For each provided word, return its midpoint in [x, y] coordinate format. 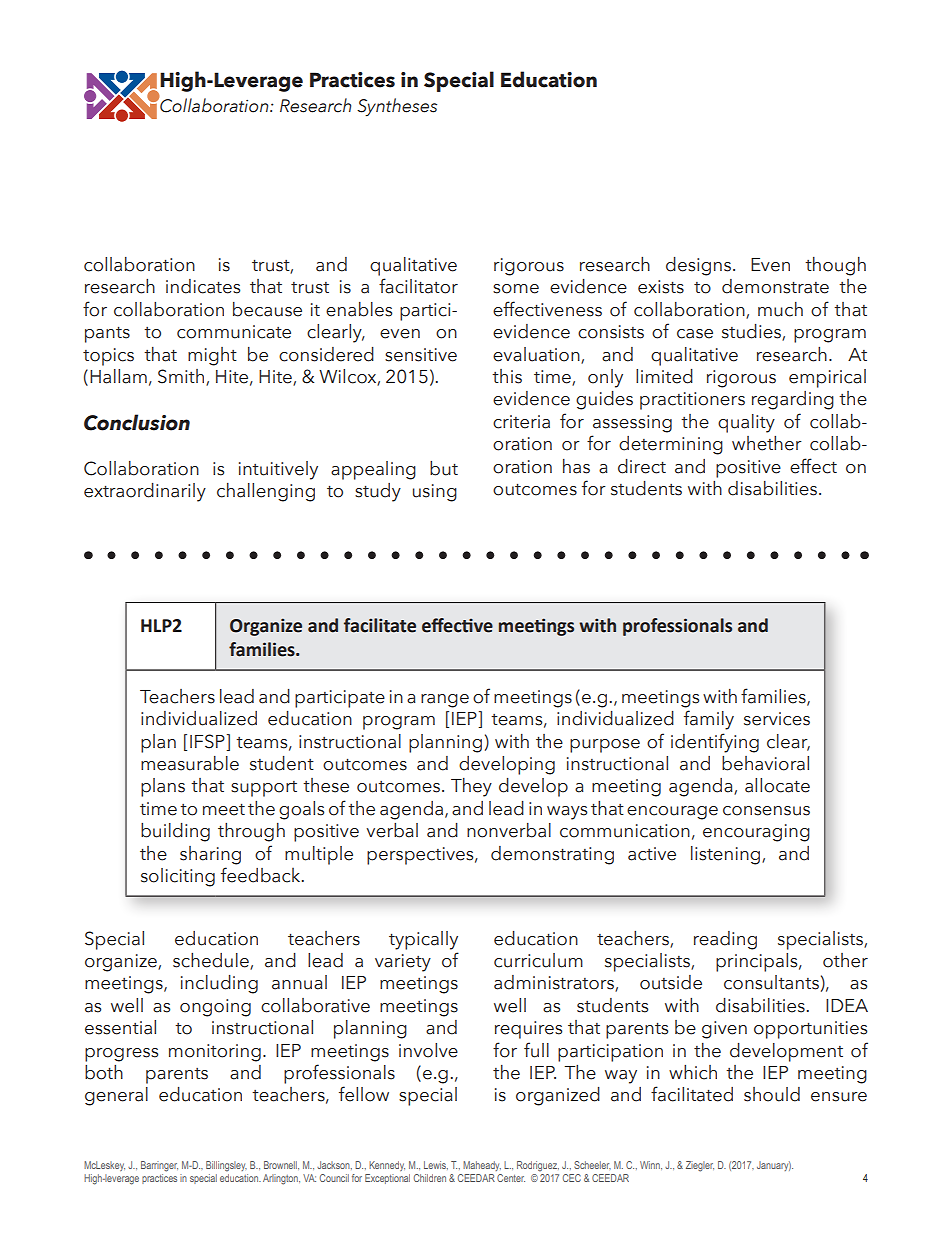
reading [725, 940]
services [777, 719]
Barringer [159, 1166]
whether [767, 443]
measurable [190, 763]
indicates [203, 286]
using [435, 493]
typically [423, 940]
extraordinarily [145, 492]
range [445, 701]
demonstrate [775, 286]
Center [511, 1178]
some [516, 289]
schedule [212, 961]
